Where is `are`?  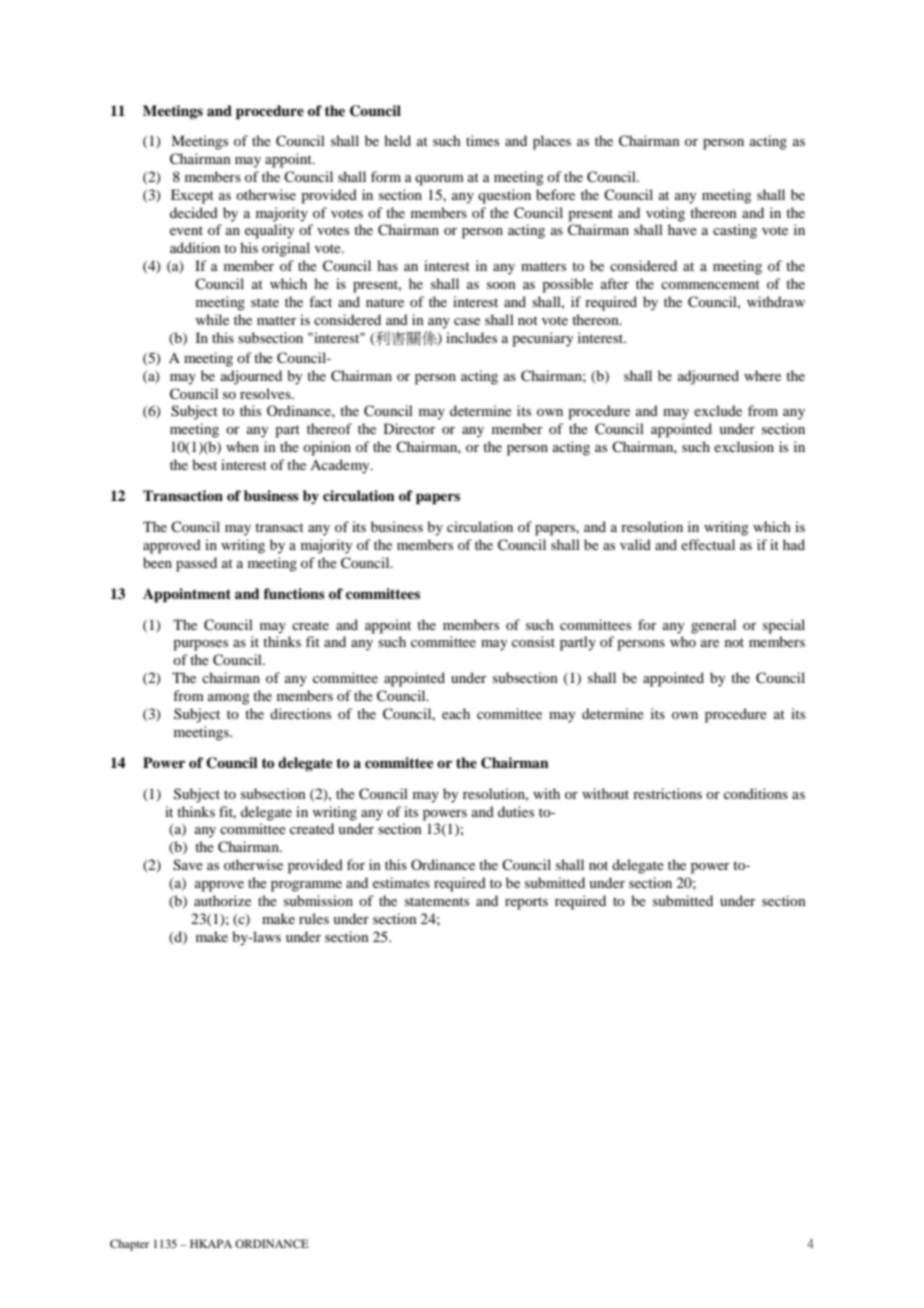 are is located at coordinates (710, 643).
